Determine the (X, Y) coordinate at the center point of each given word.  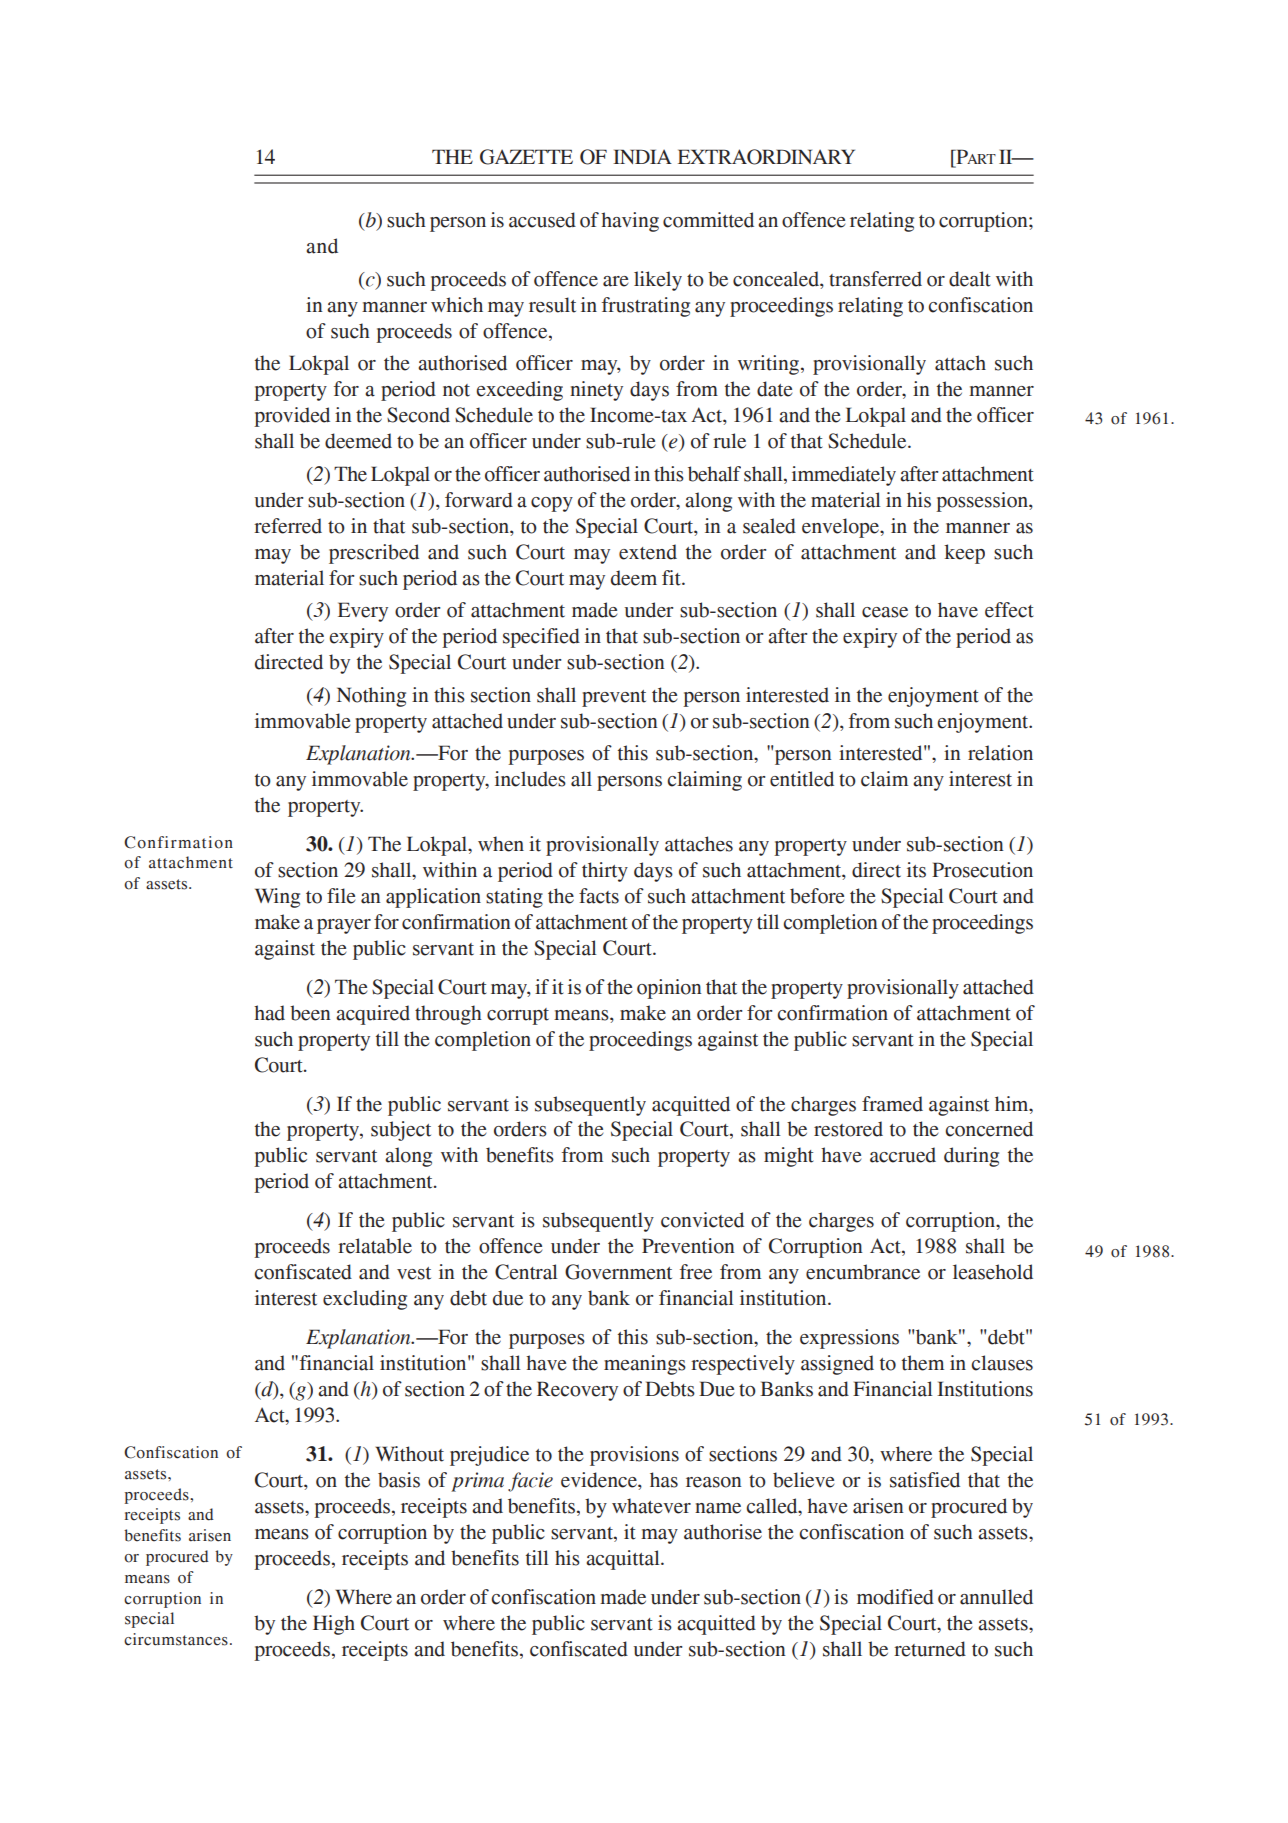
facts (599, 896)
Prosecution (982, 870)
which (457, 305)
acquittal (624, 1560)
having (630, 222)
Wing (277, 898)
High (334, 1625)
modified (895, 1597)
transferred (875, 279)
